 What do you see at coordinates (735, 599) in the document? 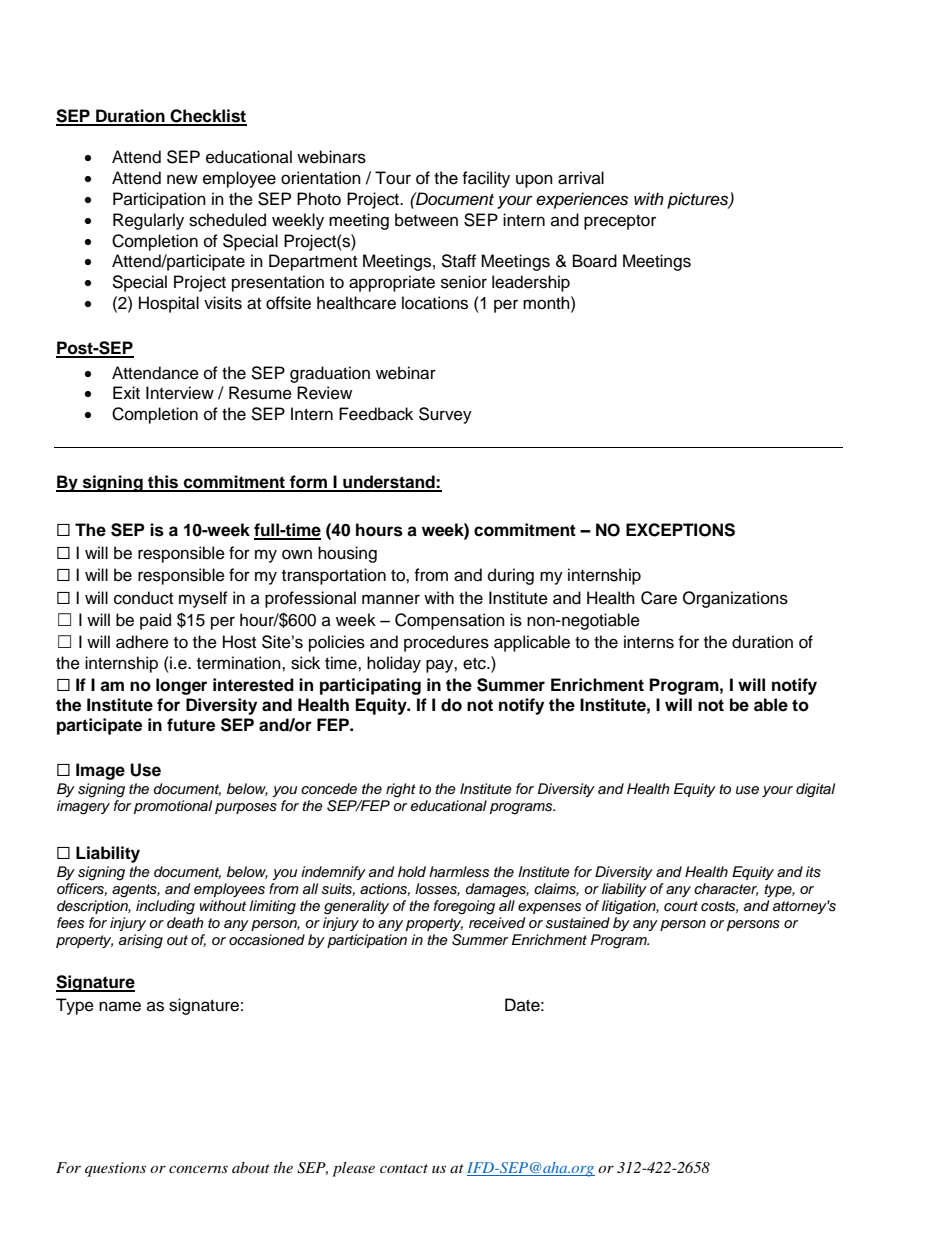
I see `Organizations` at bounding box center [735, 599].
